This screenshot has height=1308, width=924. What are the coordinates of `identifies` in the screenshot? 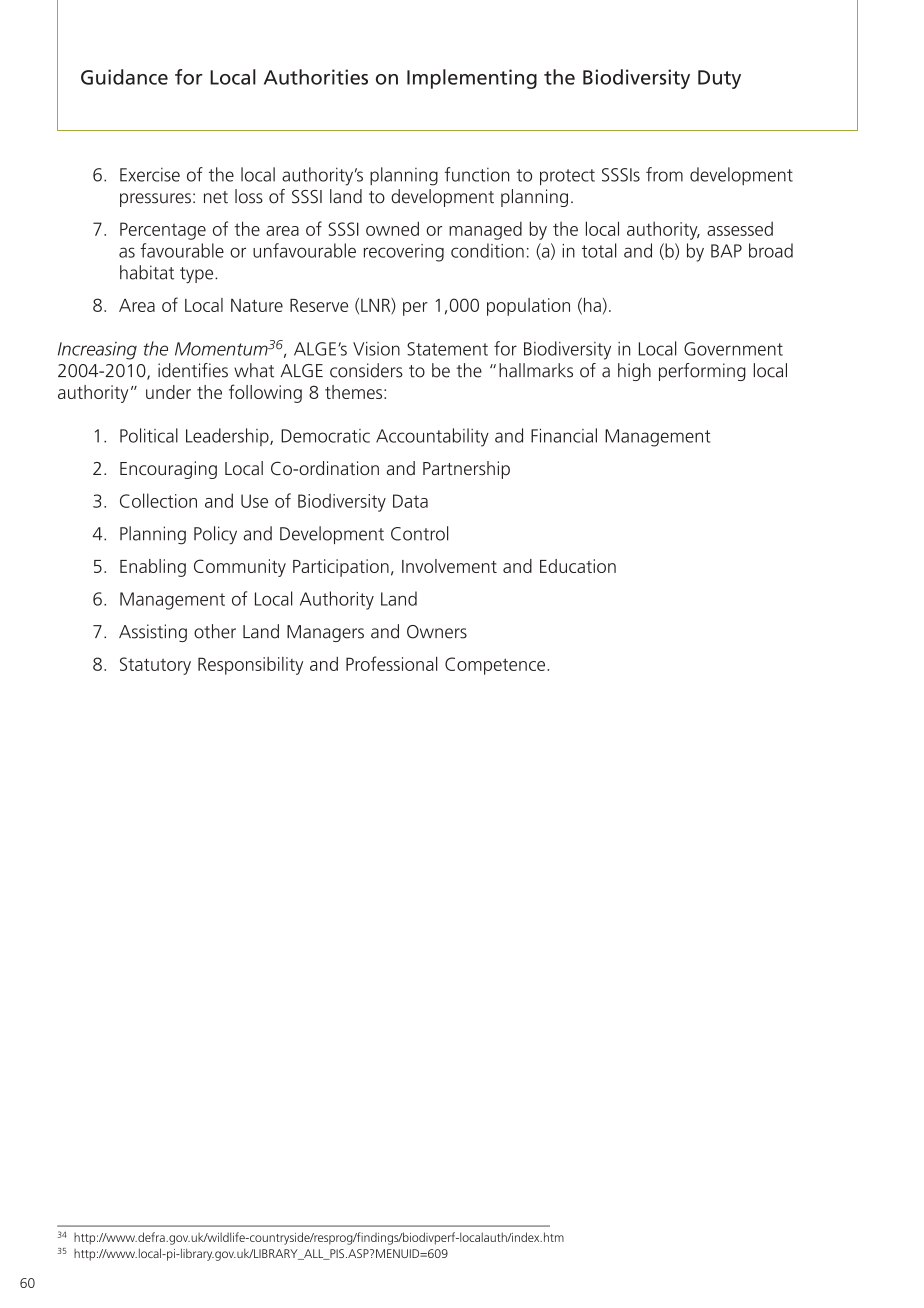 It's located at (193, 370).
